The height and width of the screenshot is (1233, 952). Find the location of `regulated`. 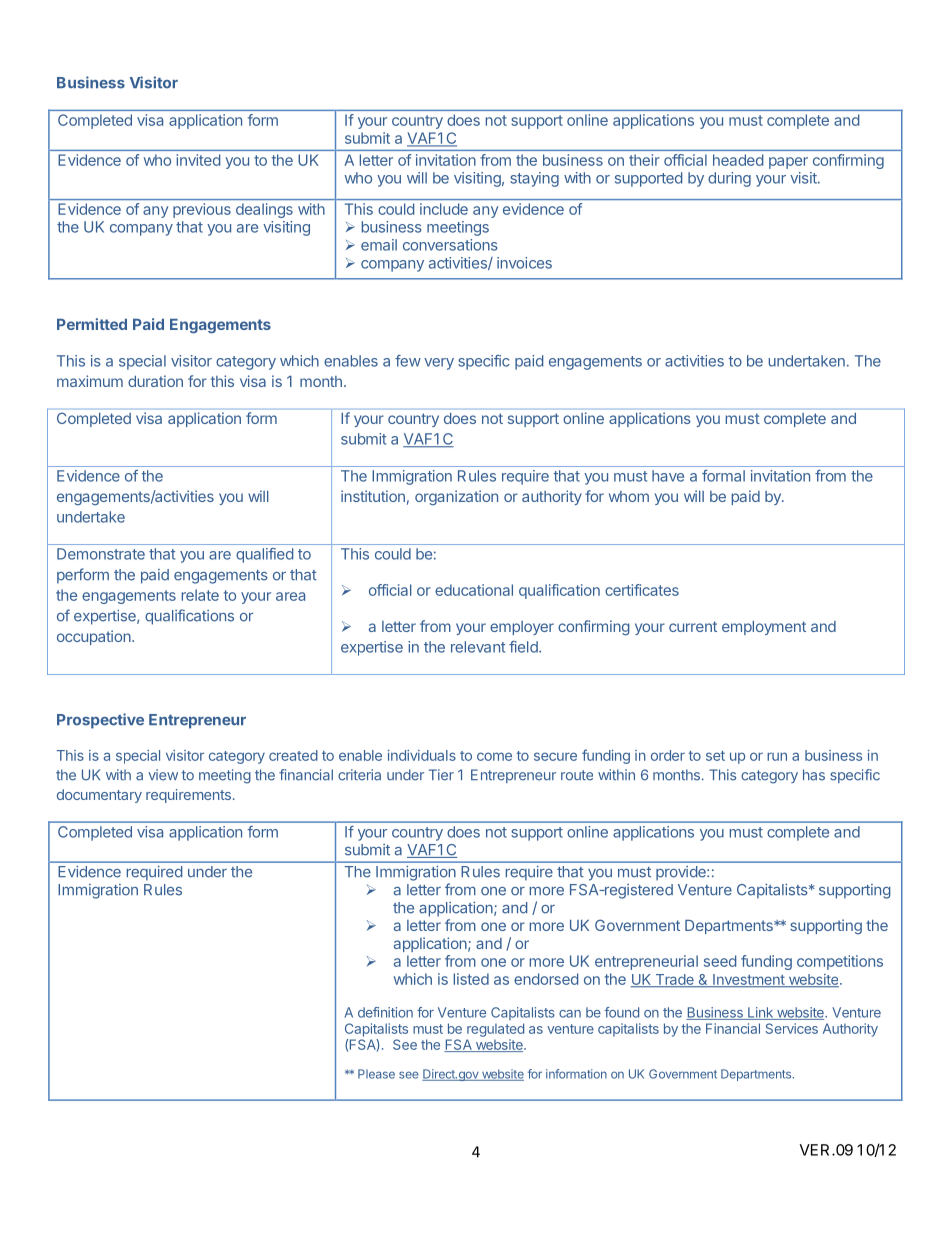

regulated is located at coordinates (495, 1030).
